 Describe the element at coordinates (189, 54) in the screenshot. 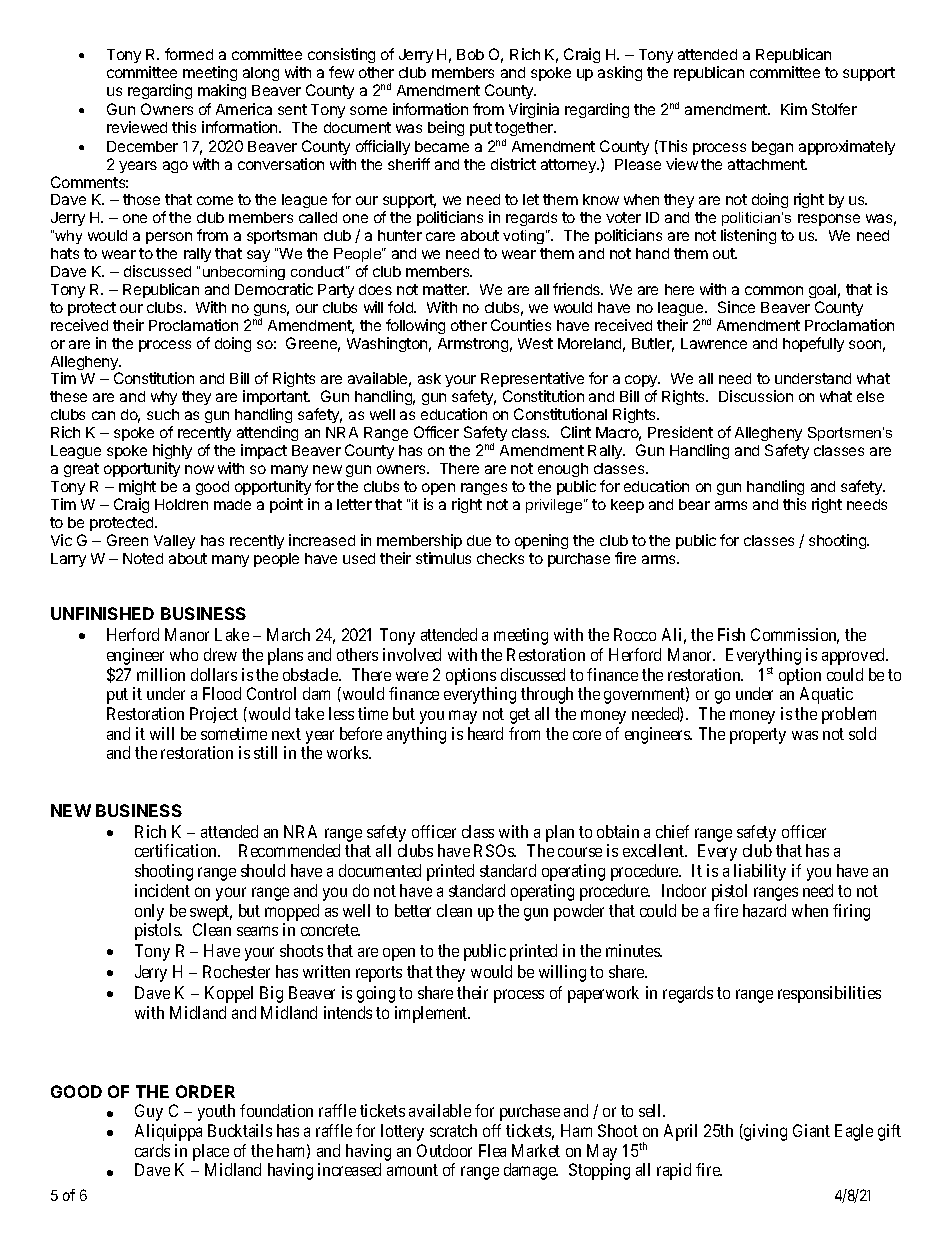

I see `formed` at that location.
